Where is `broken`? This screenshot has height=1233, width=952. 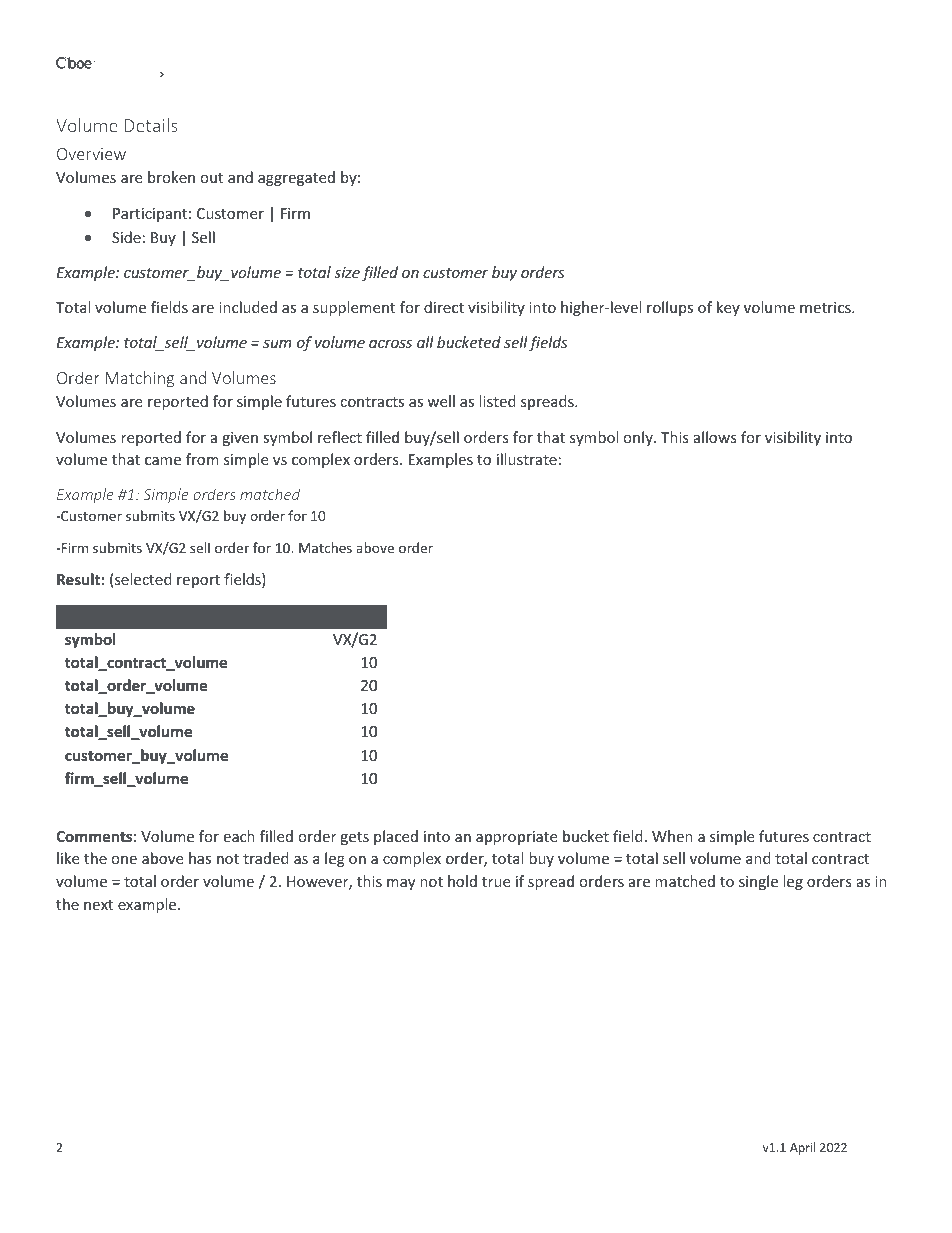
broken is located at coordinates (171, 177).
